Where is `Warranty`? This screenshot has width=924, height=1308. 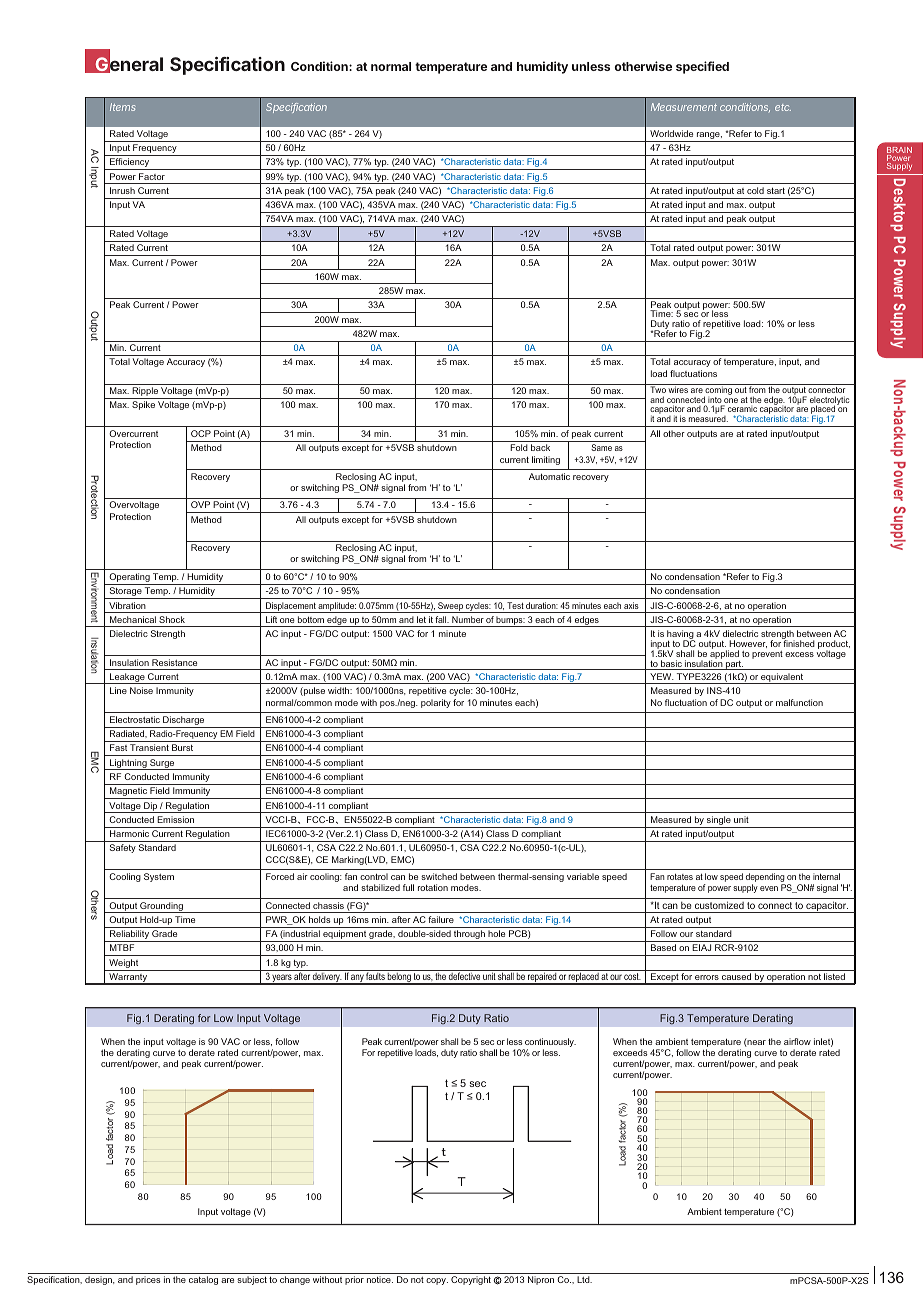 Warranty is located at coordinates (128, 979).
